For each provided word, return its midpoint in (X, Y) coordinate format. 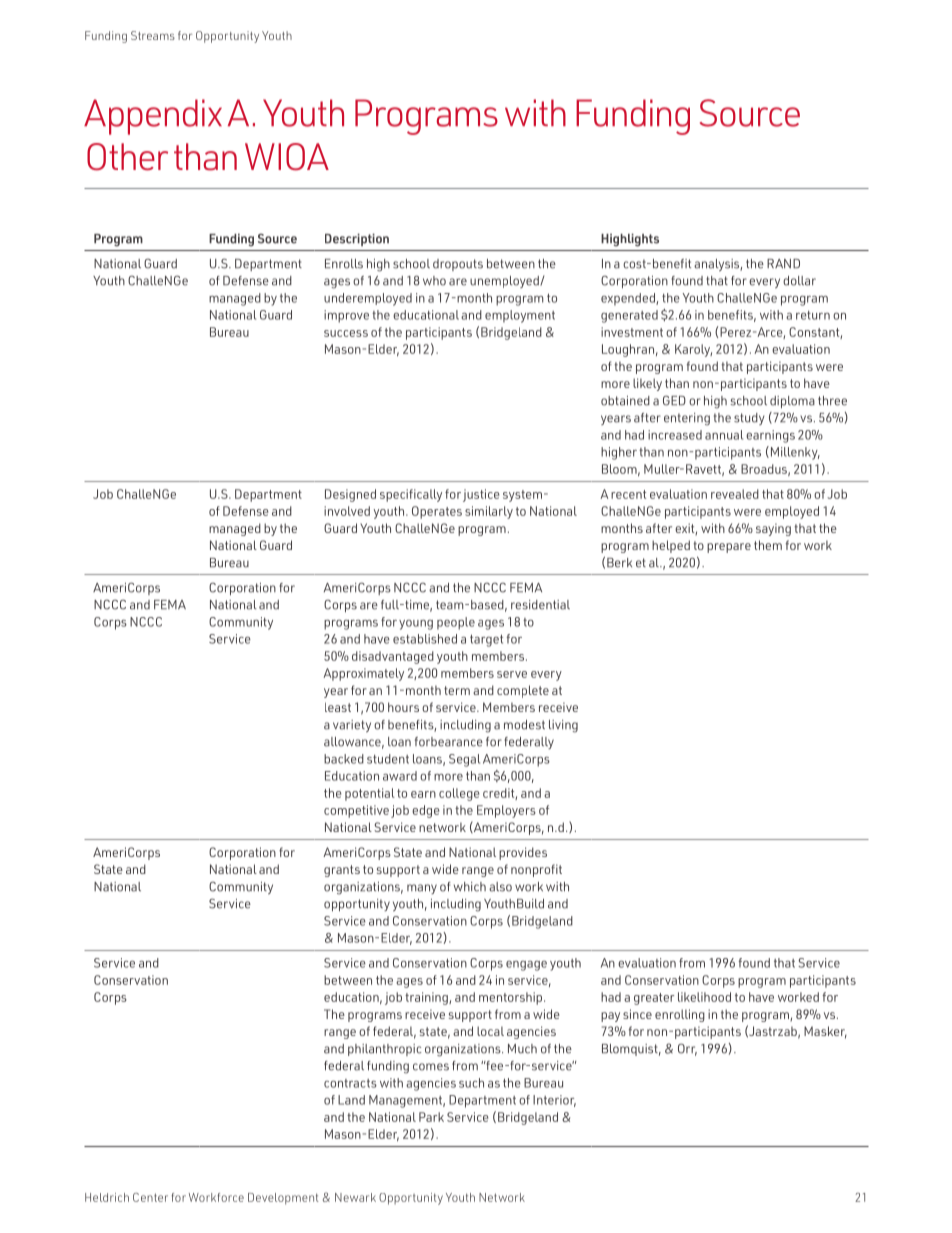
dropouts (458, 265)
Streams (153, 35)
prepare (729, 548)
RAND (783, 263)
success (346, 333)
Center (150, 1197)
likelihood (704, 997)
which (470, 887)
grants (342, 871)
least (338, 707)
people (456, 623)
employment (520, 316)
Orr (687, 1049)
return (813, 315)
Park (431, 1117)
